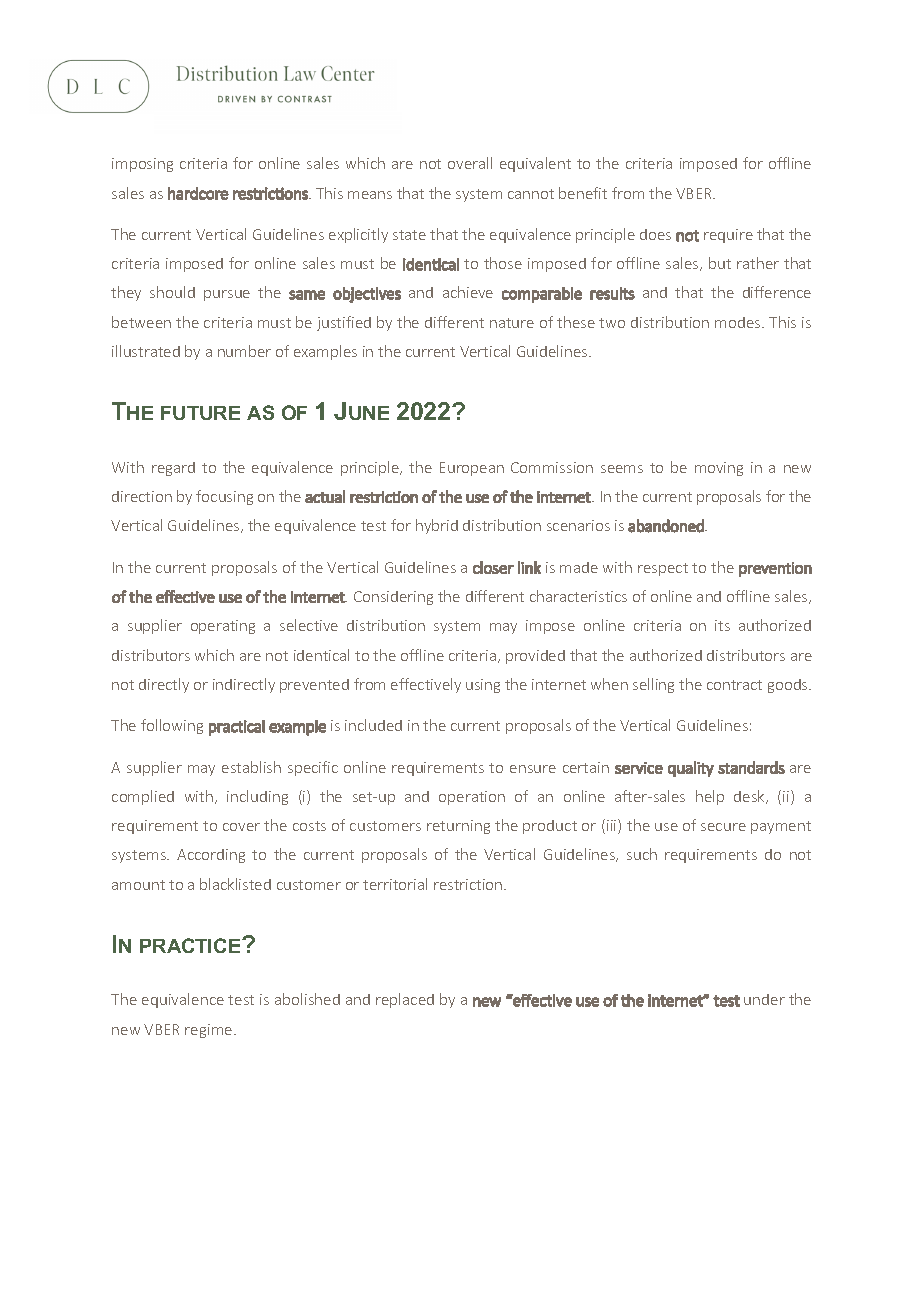  Describe the element at coordinates (142, 496) in the screenshot. I see `direction` at that location.
